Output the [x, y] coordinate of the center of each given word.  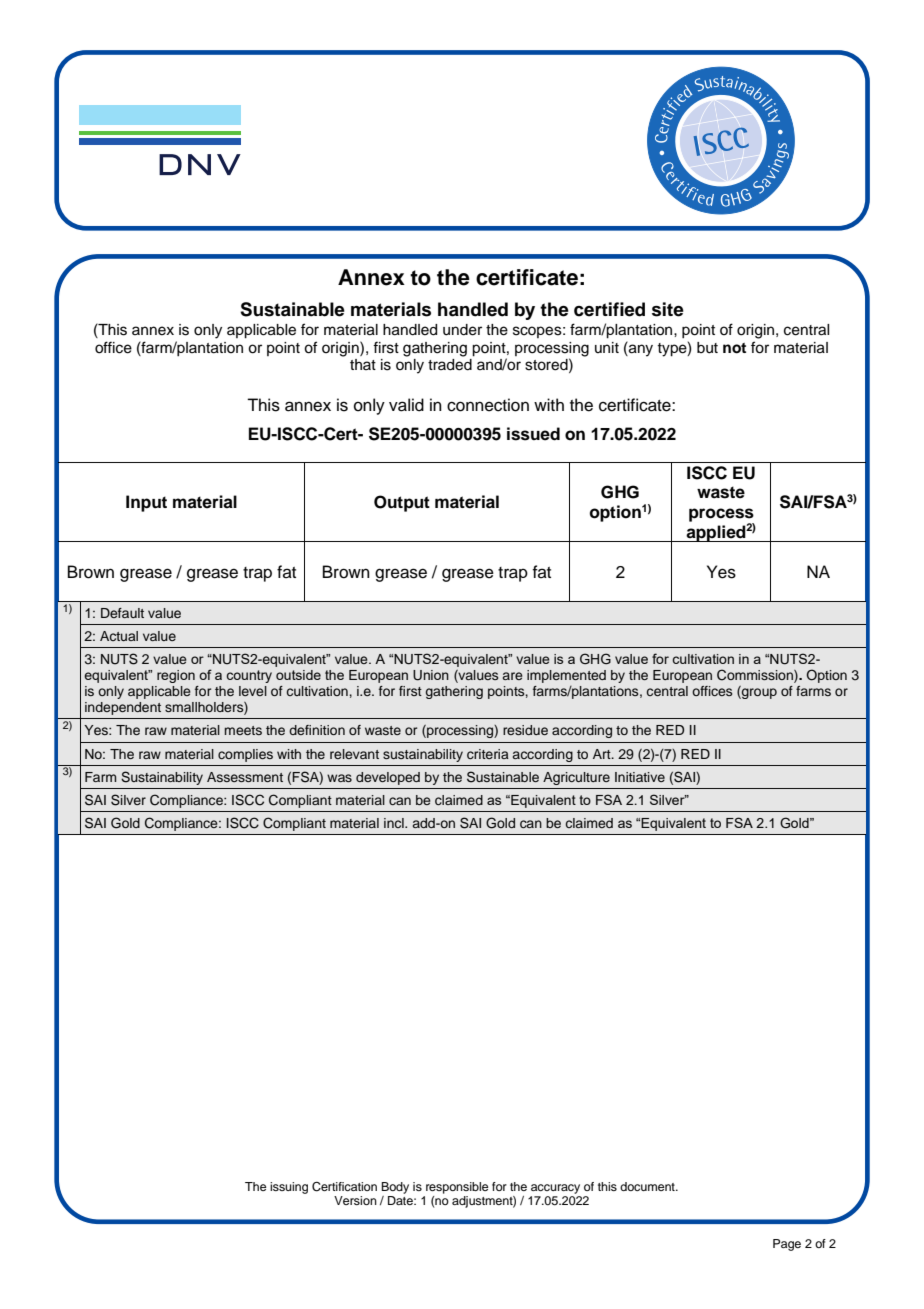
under [462, 330]
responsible [457, 1188]
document [648, 1186]
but [707, 348]
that [363, 364]
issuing [289, 1188]
